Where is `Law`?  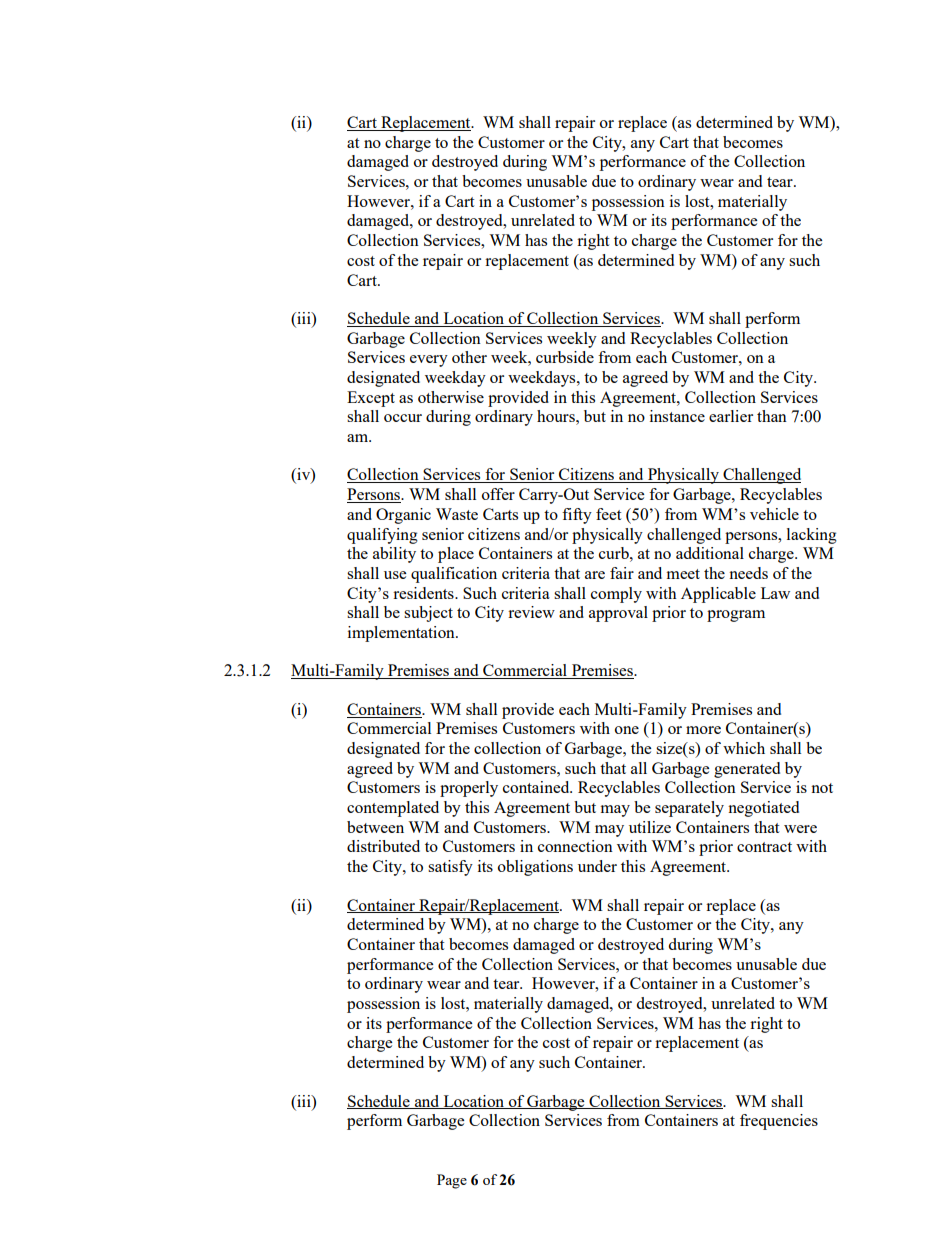
Law is located at coordinates (775, 593).
